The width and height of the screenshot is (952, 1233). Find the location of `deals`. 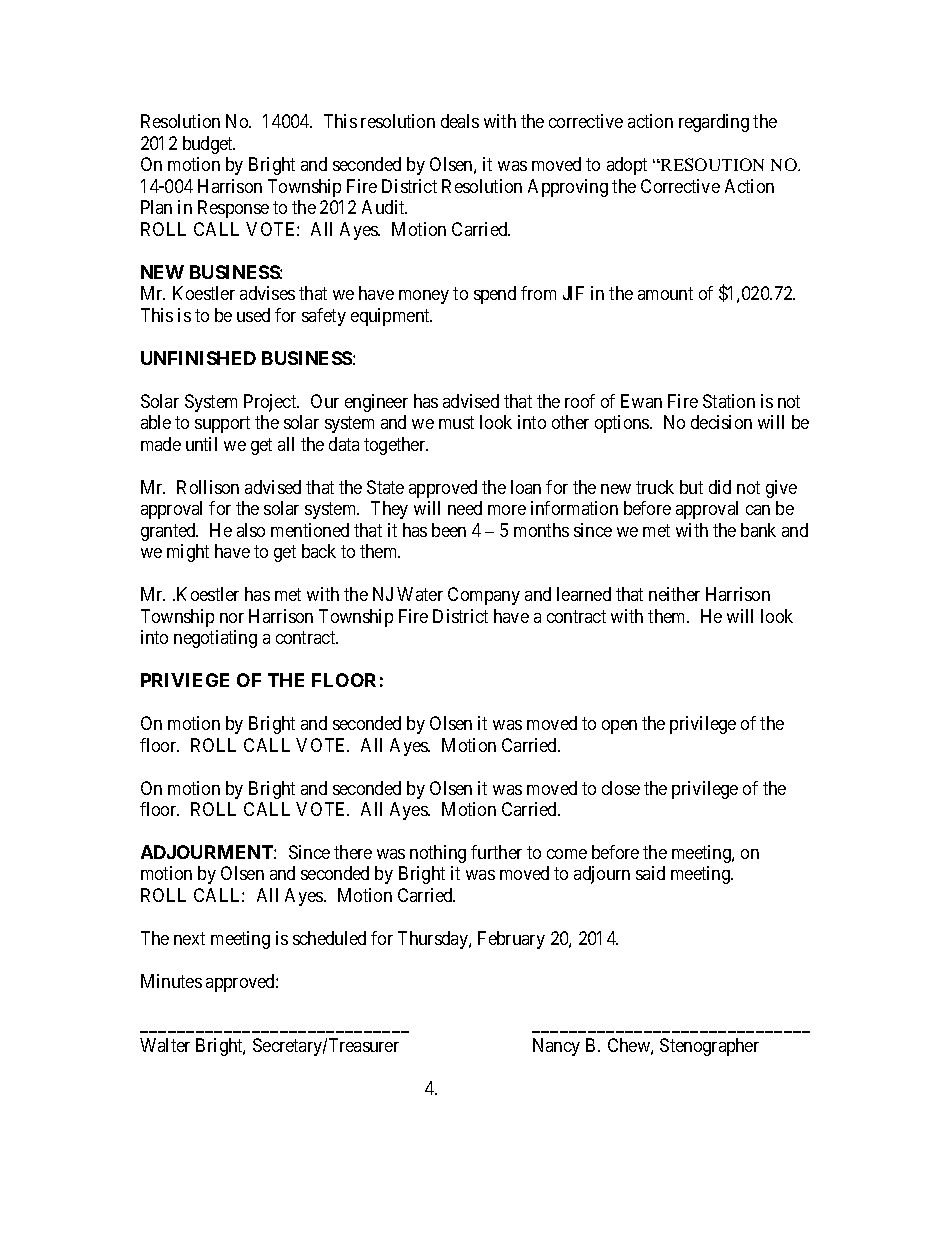

deals is located at coordinates (460, 121).
